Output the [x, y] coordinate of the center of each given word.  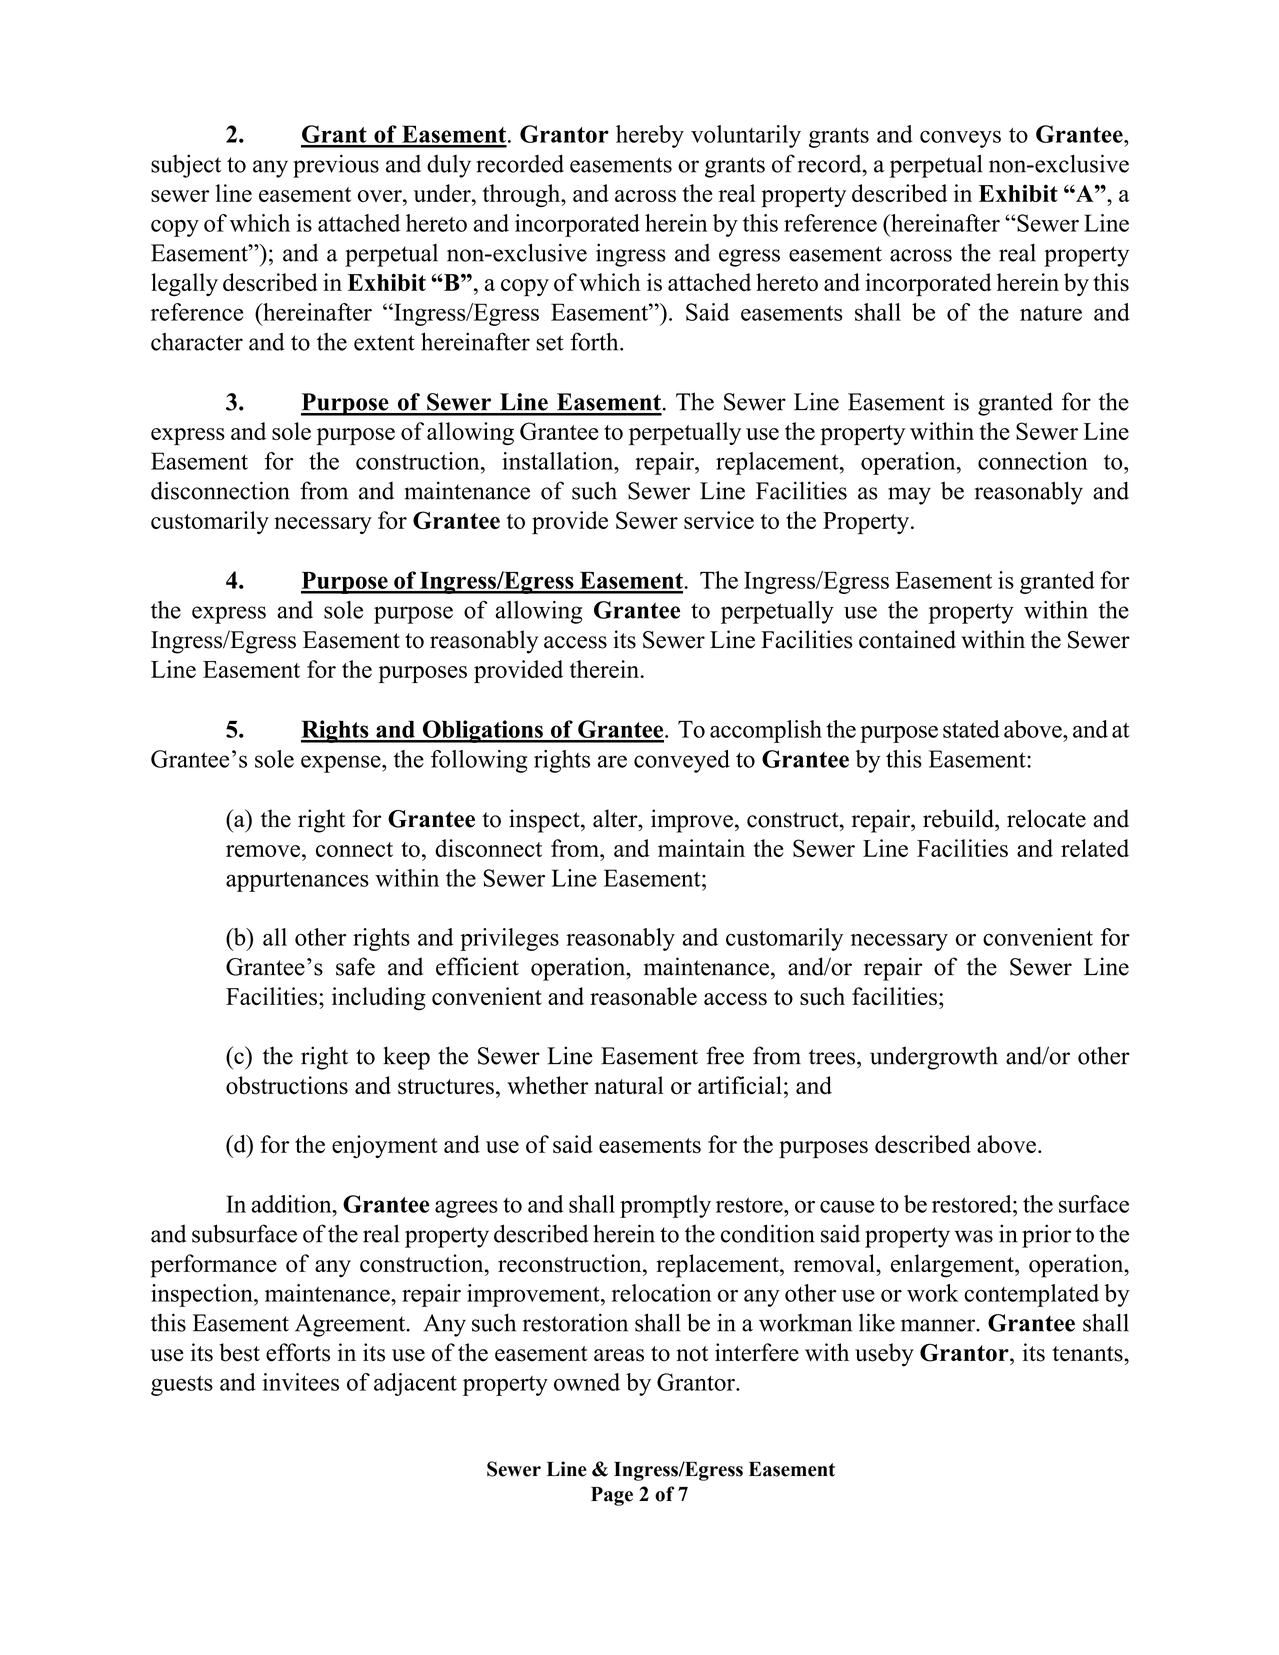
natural [629, 1085]
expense [342, 764]
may [909, 496]
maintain [701, 848]
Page [612, 1496]
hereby [650, 136]
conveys [960, 139]
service [719, 520]
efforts [298, 1352]
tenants [1088, 1354]
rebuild [959, 818]
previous [336, 166]
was [973, 1236]
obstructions [287, 1085]
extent [384, 343]
